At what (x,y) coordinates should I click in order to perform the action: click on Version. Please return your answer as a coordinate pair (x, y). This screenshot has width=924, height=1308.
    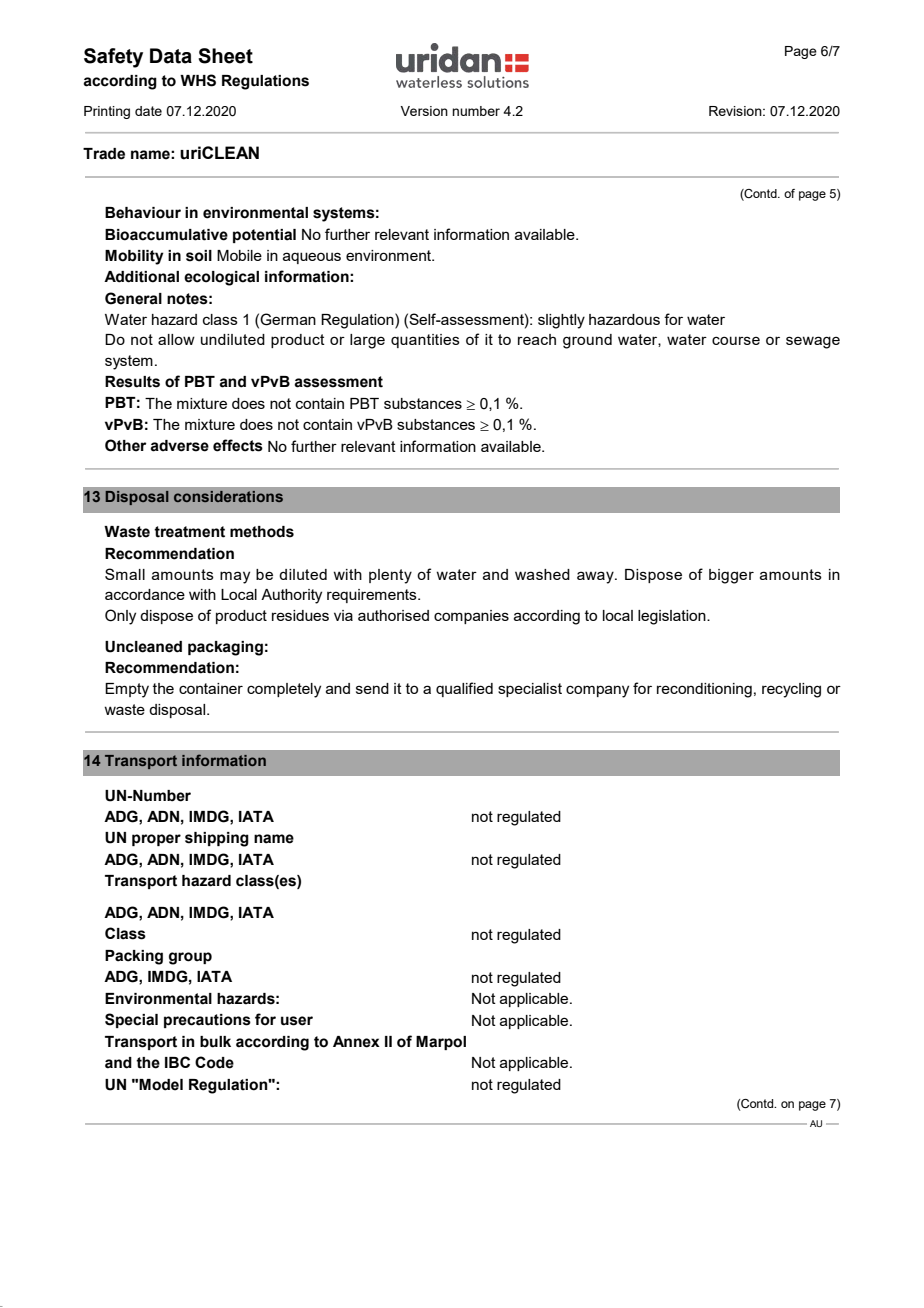
    Looking at the image, I should click on (424, 111).
